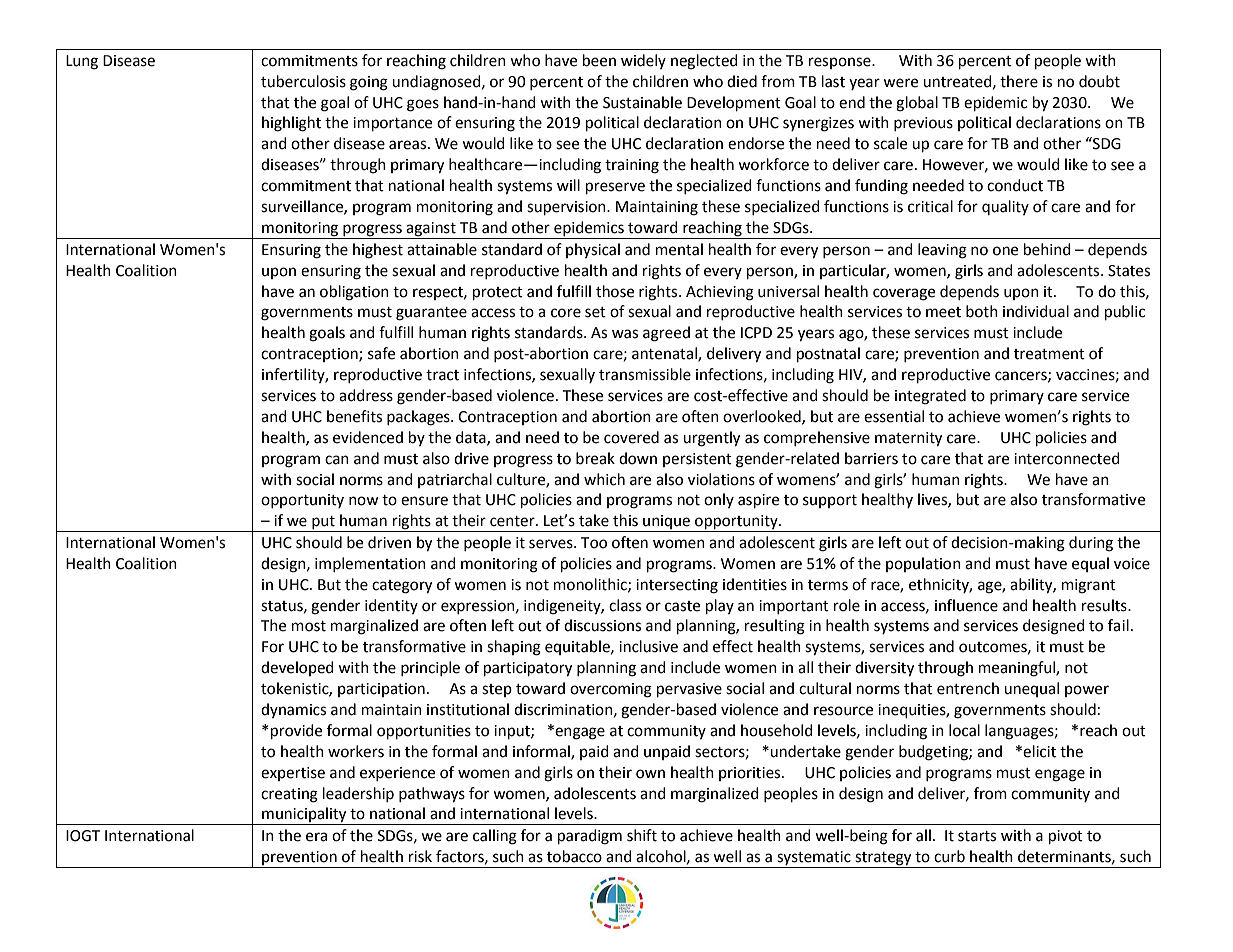  What do you see at coordinates (648, 646) in the screenshot?
I see `inclusive` at bounding box center [648, 646].
